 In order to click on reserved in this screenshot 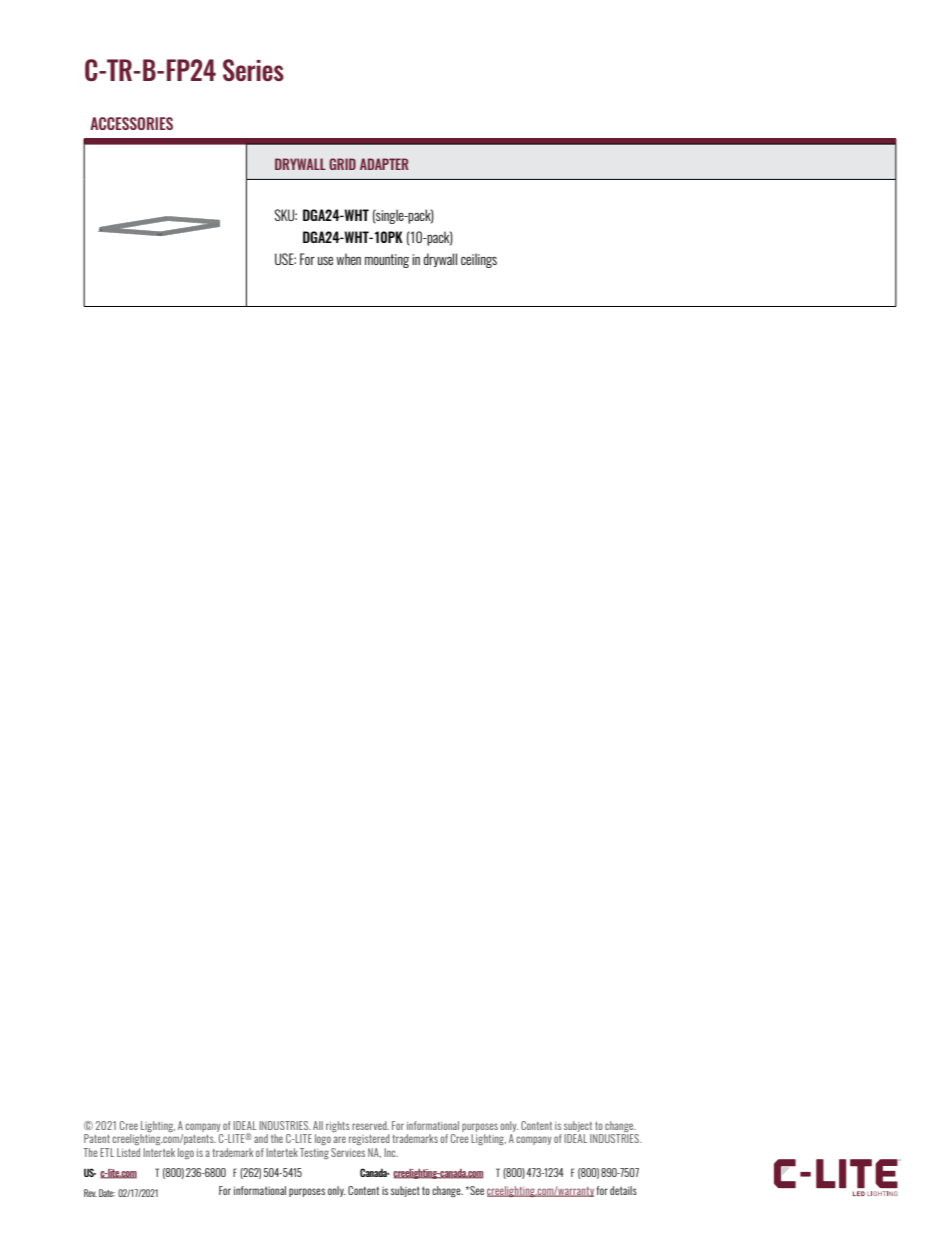, I will do `click(370, 1125)`.
